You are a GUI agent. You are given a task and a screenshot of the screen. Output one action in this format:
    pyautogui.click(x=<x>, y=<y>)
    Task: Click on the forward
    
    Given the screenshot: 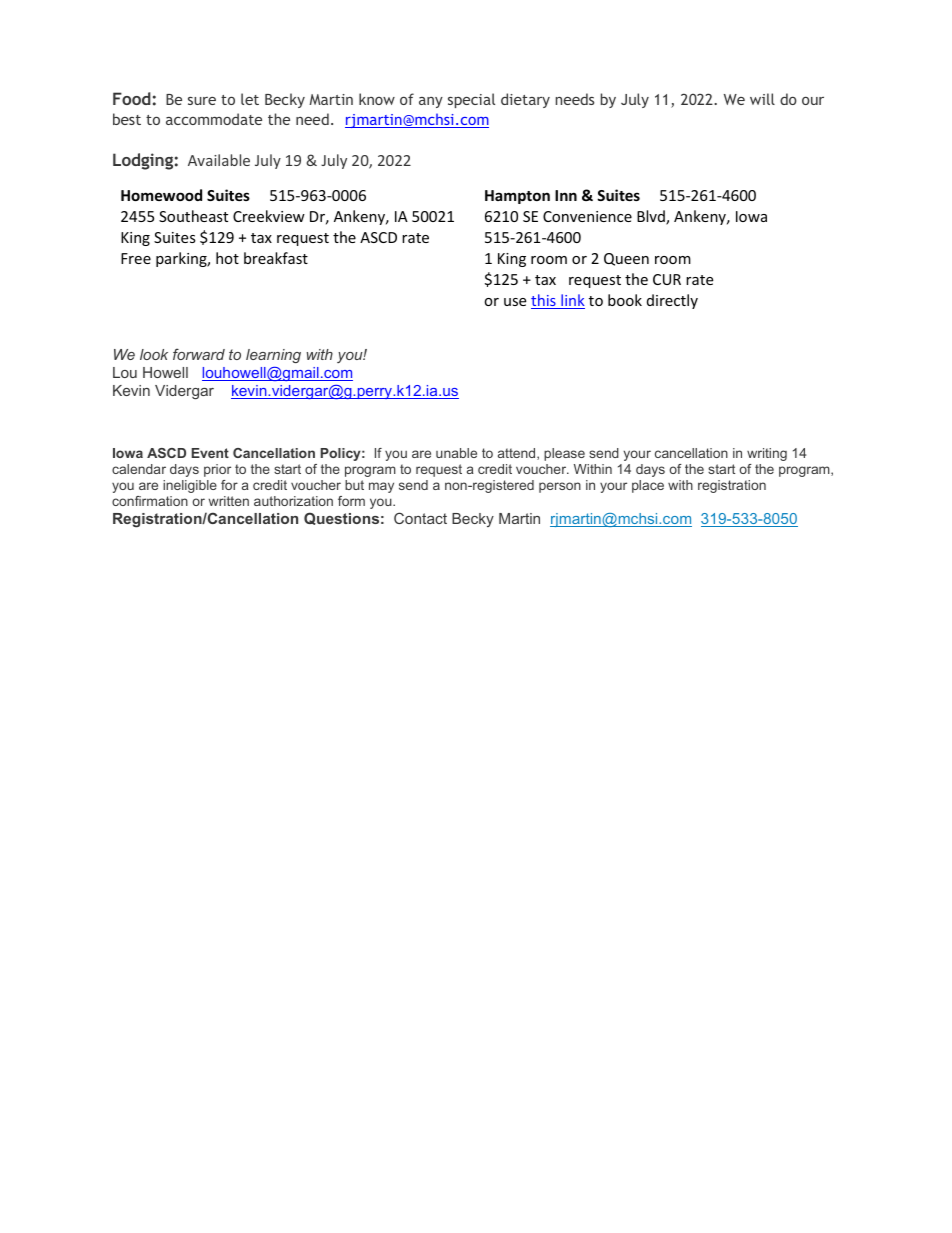 What is the action you would take?
    pyautogui.click(x=199, y=354)
